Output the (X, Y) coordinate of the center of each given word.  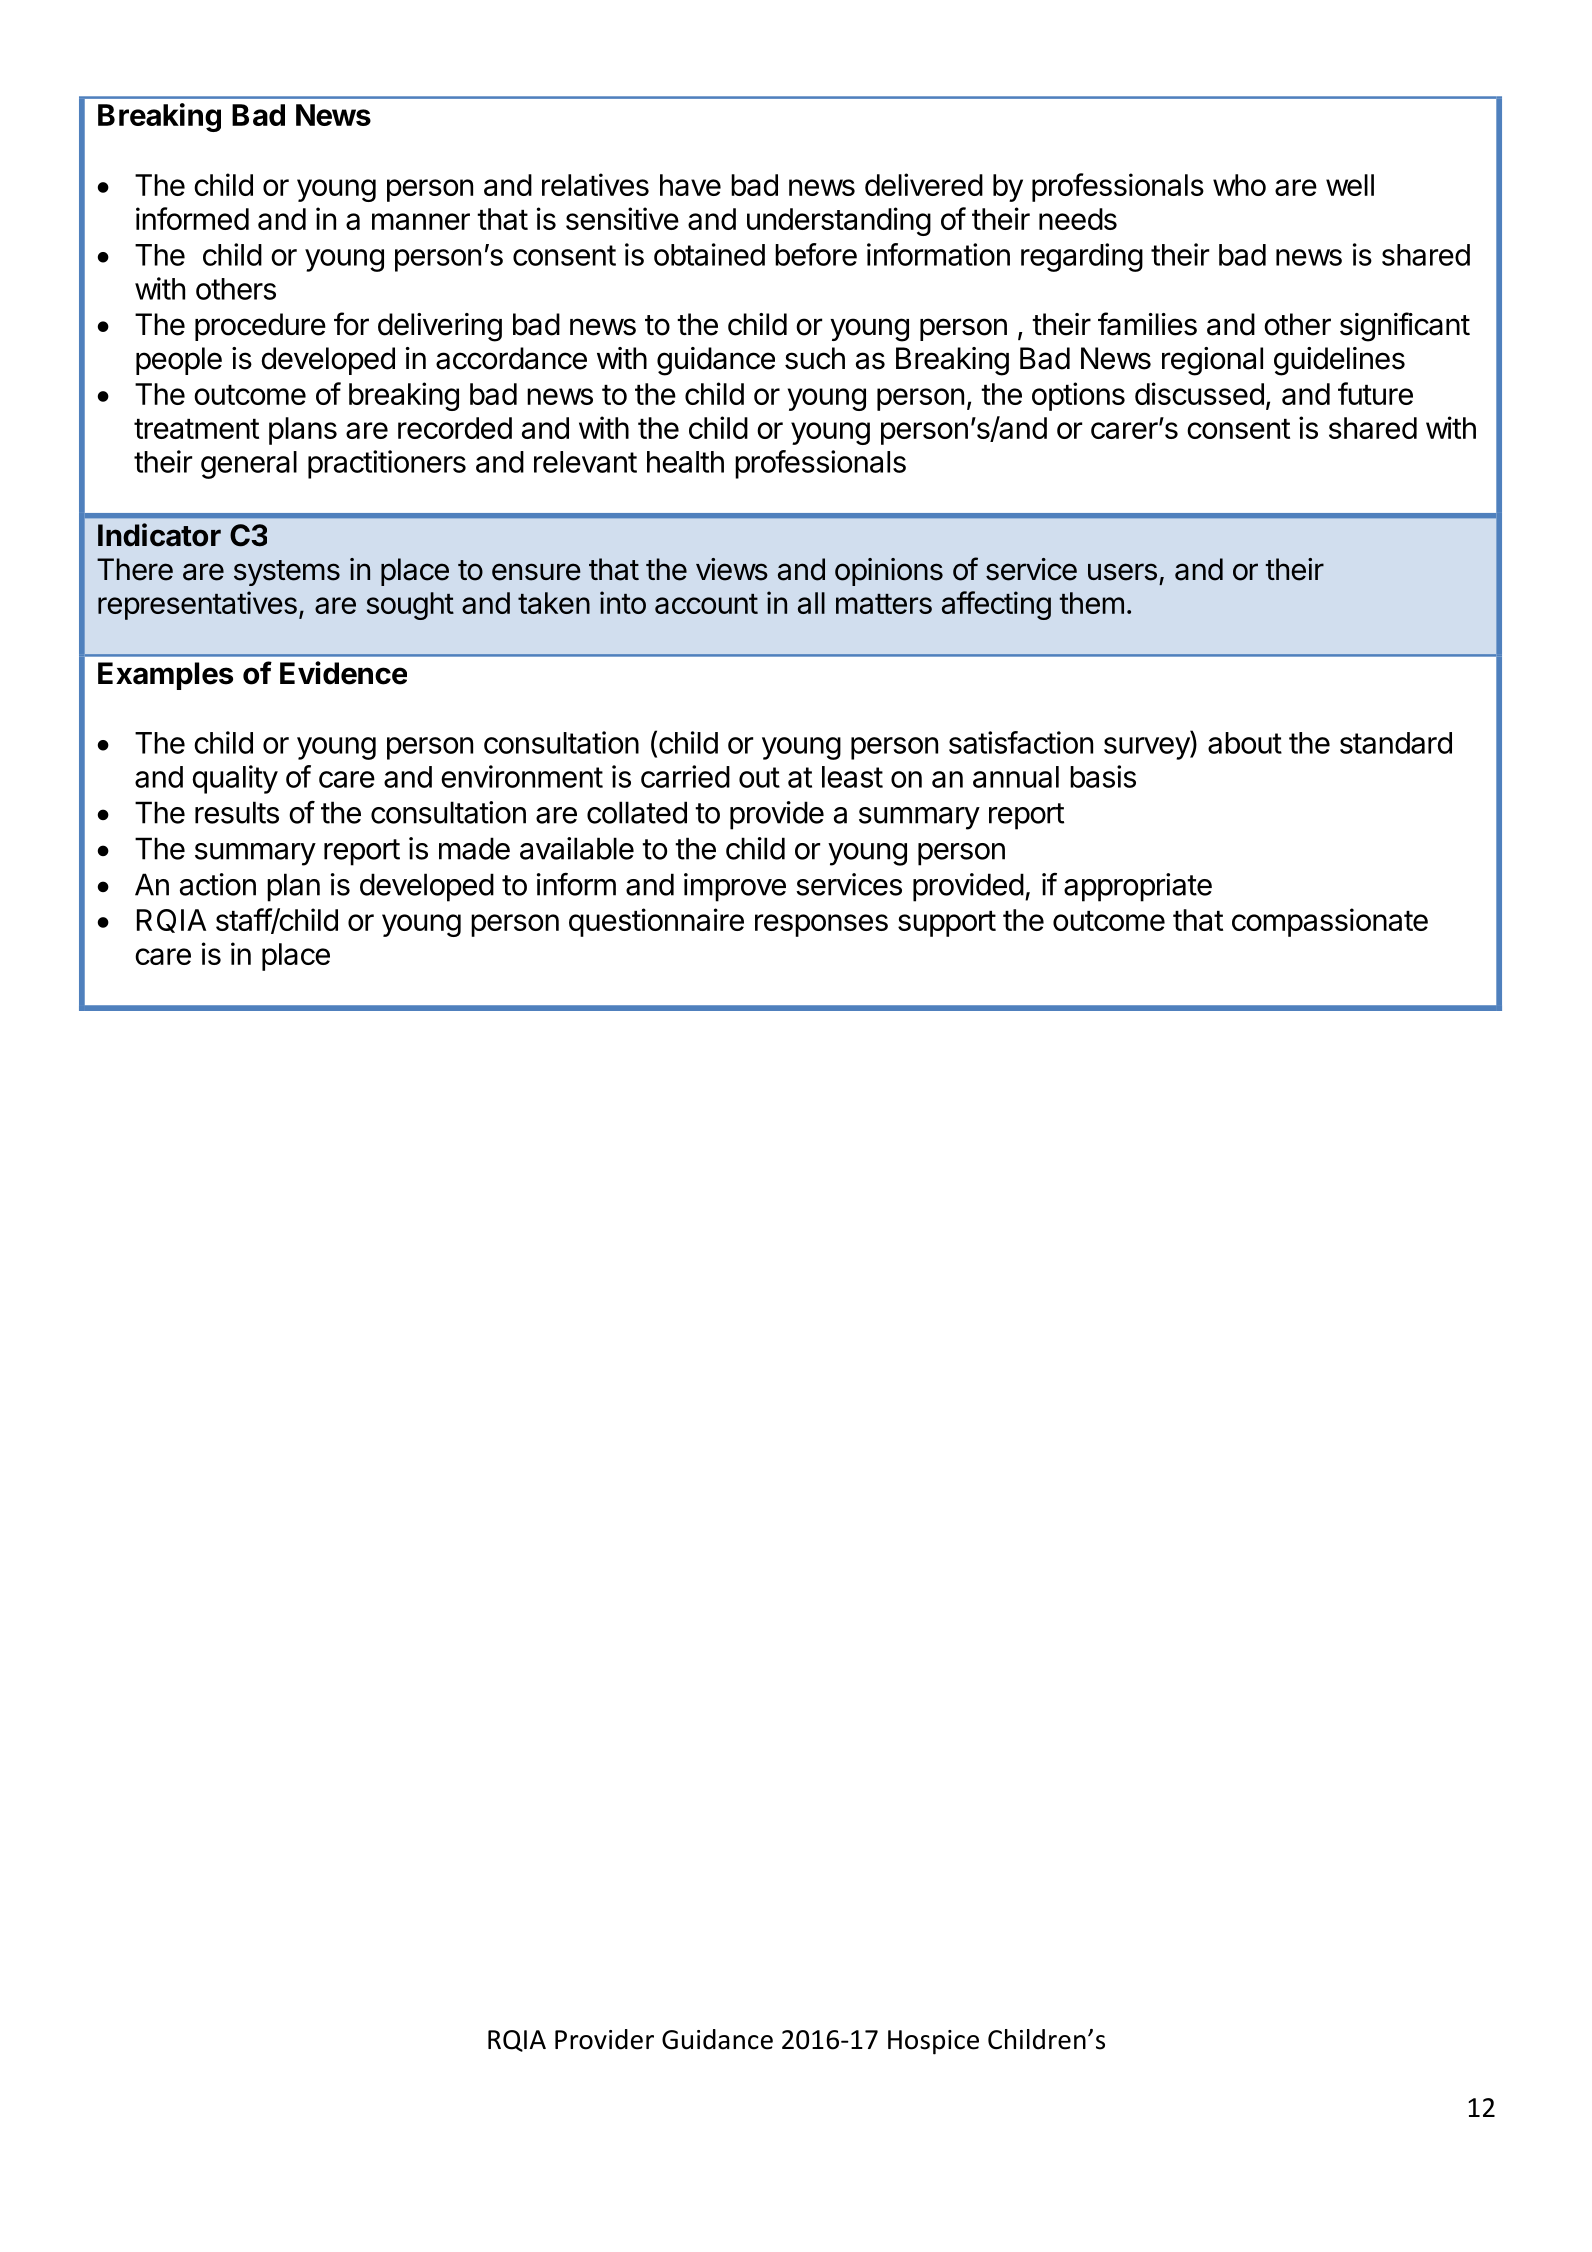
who (1239, 185)
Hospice (933, 2042)
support (947, 924)
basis (1103, 776)
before (816, 254)
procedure (260, 327)
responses (821, 925)
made (474, 848)
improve (735, 887)
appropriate (1138, 887)
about (1245, 743)
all (811, 603)
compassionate (1330, 922)
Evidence (343, 673)
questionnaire (656, 922)
